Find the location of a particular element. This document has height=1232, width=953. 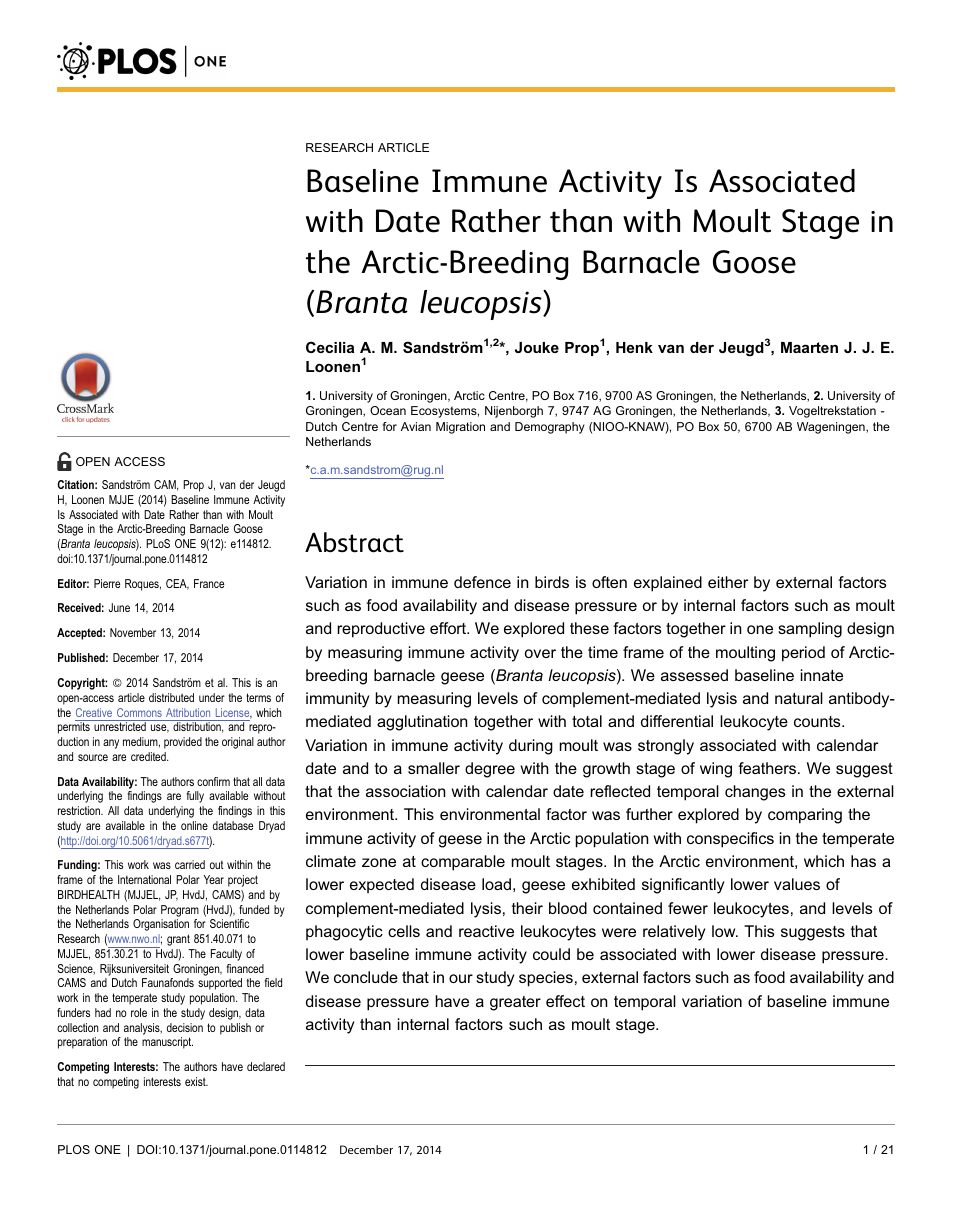

manuscript is located at coordinates (167, 1043).
